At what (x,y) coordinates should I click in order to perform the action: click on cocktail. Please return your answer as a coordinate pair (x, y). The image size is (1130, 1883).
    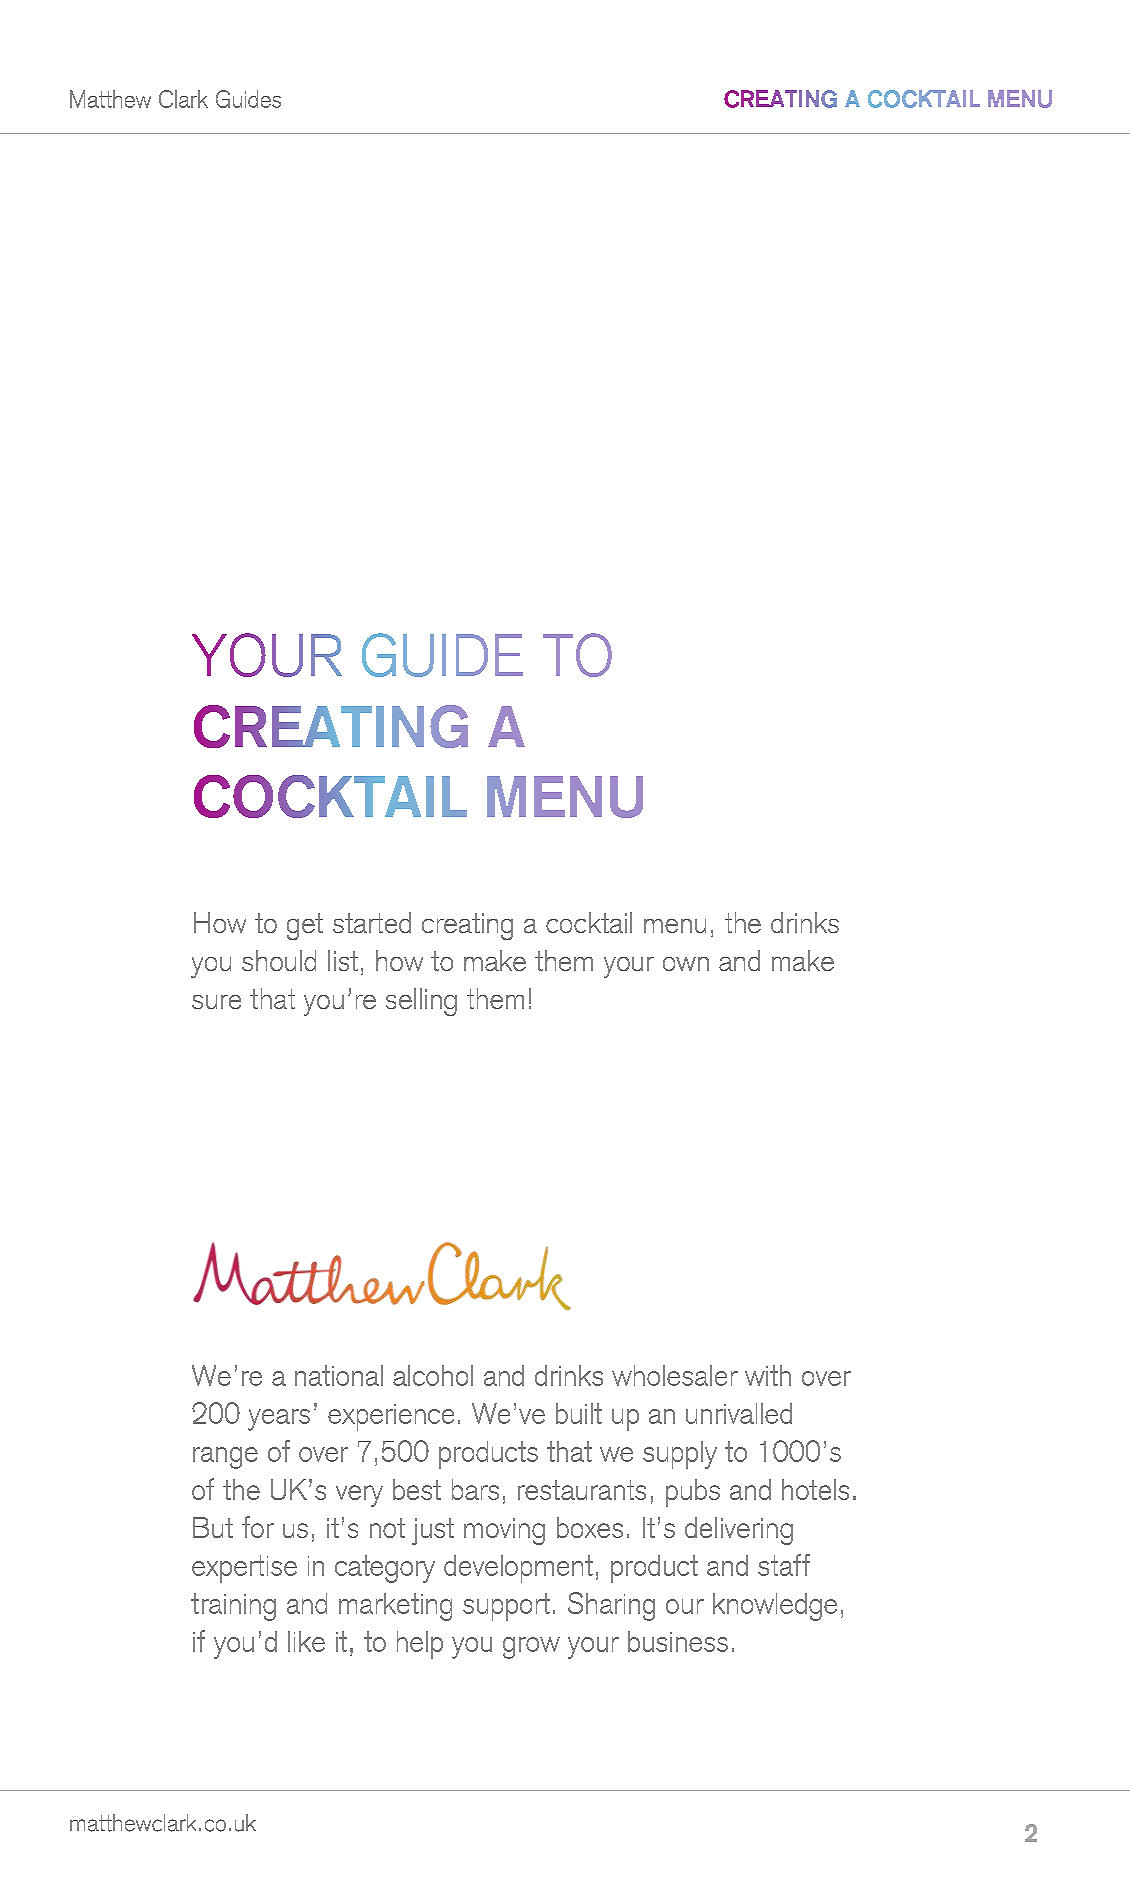
    Looking at the image, I should click on (589, 922).
